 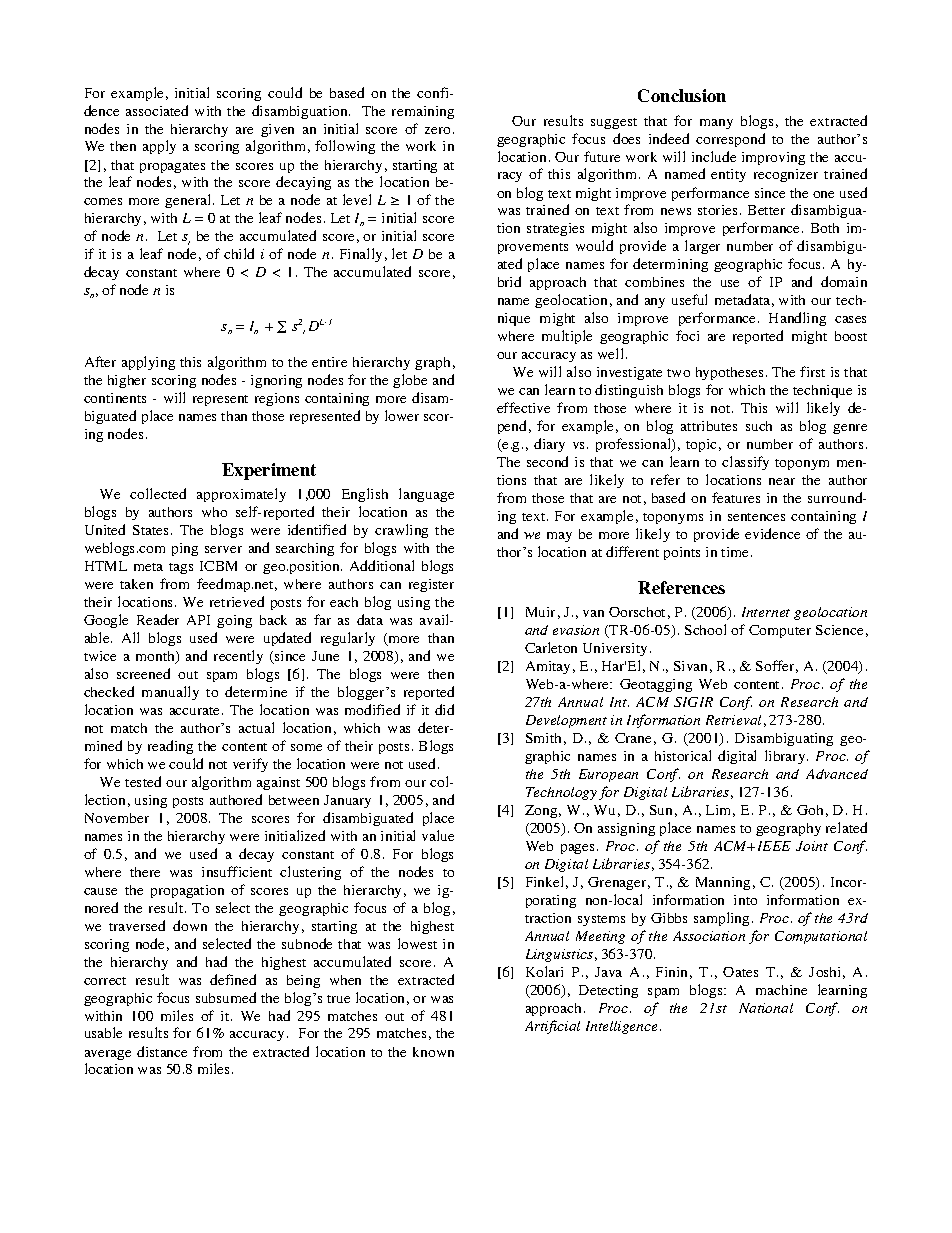 What do you see at coordinates (181, 568) in the screenshot?
I see `tags` at bounding box center [181, 568].
